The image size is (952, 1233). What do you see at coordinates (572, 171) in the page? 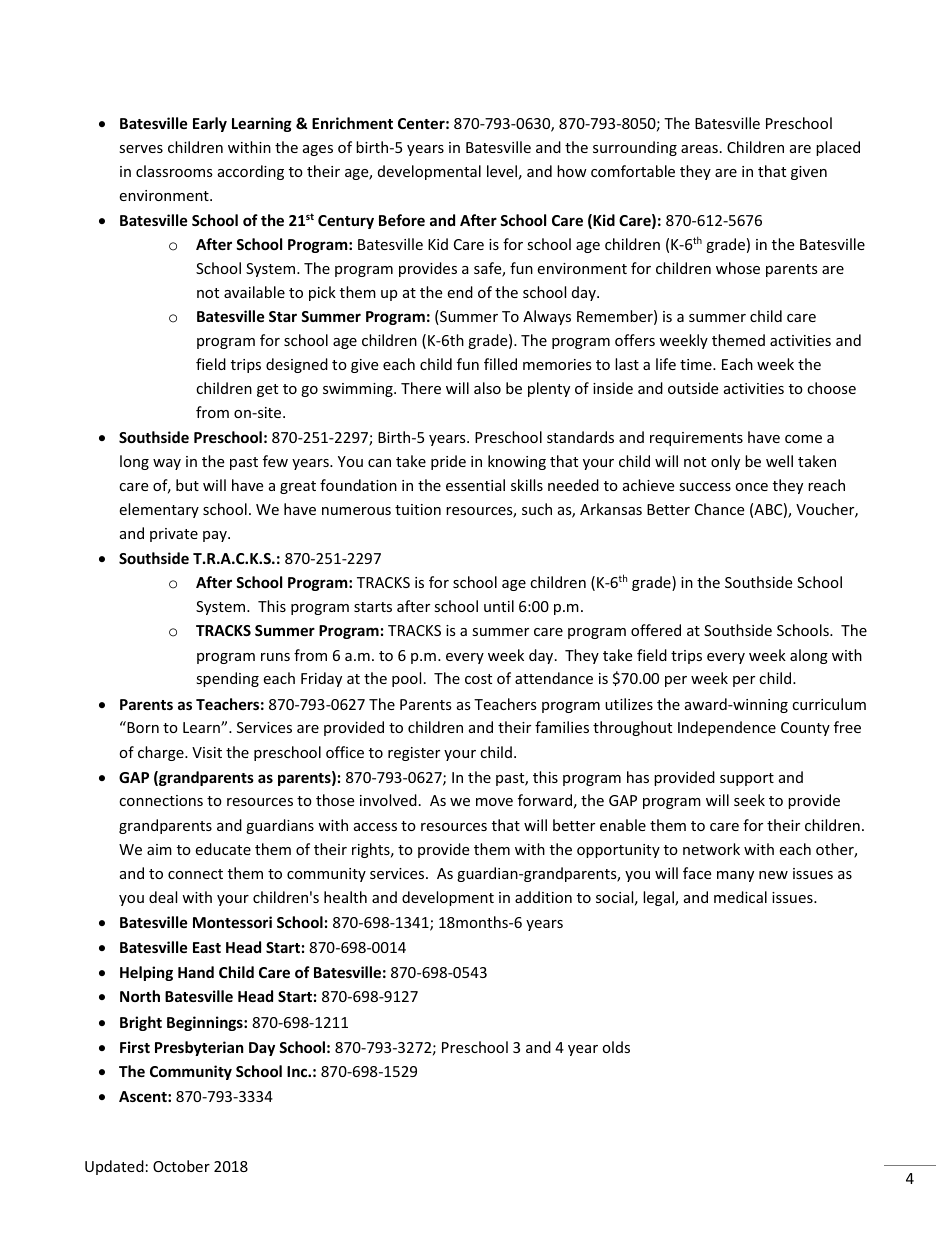
I see `how` at bounding box center [572, 171].
